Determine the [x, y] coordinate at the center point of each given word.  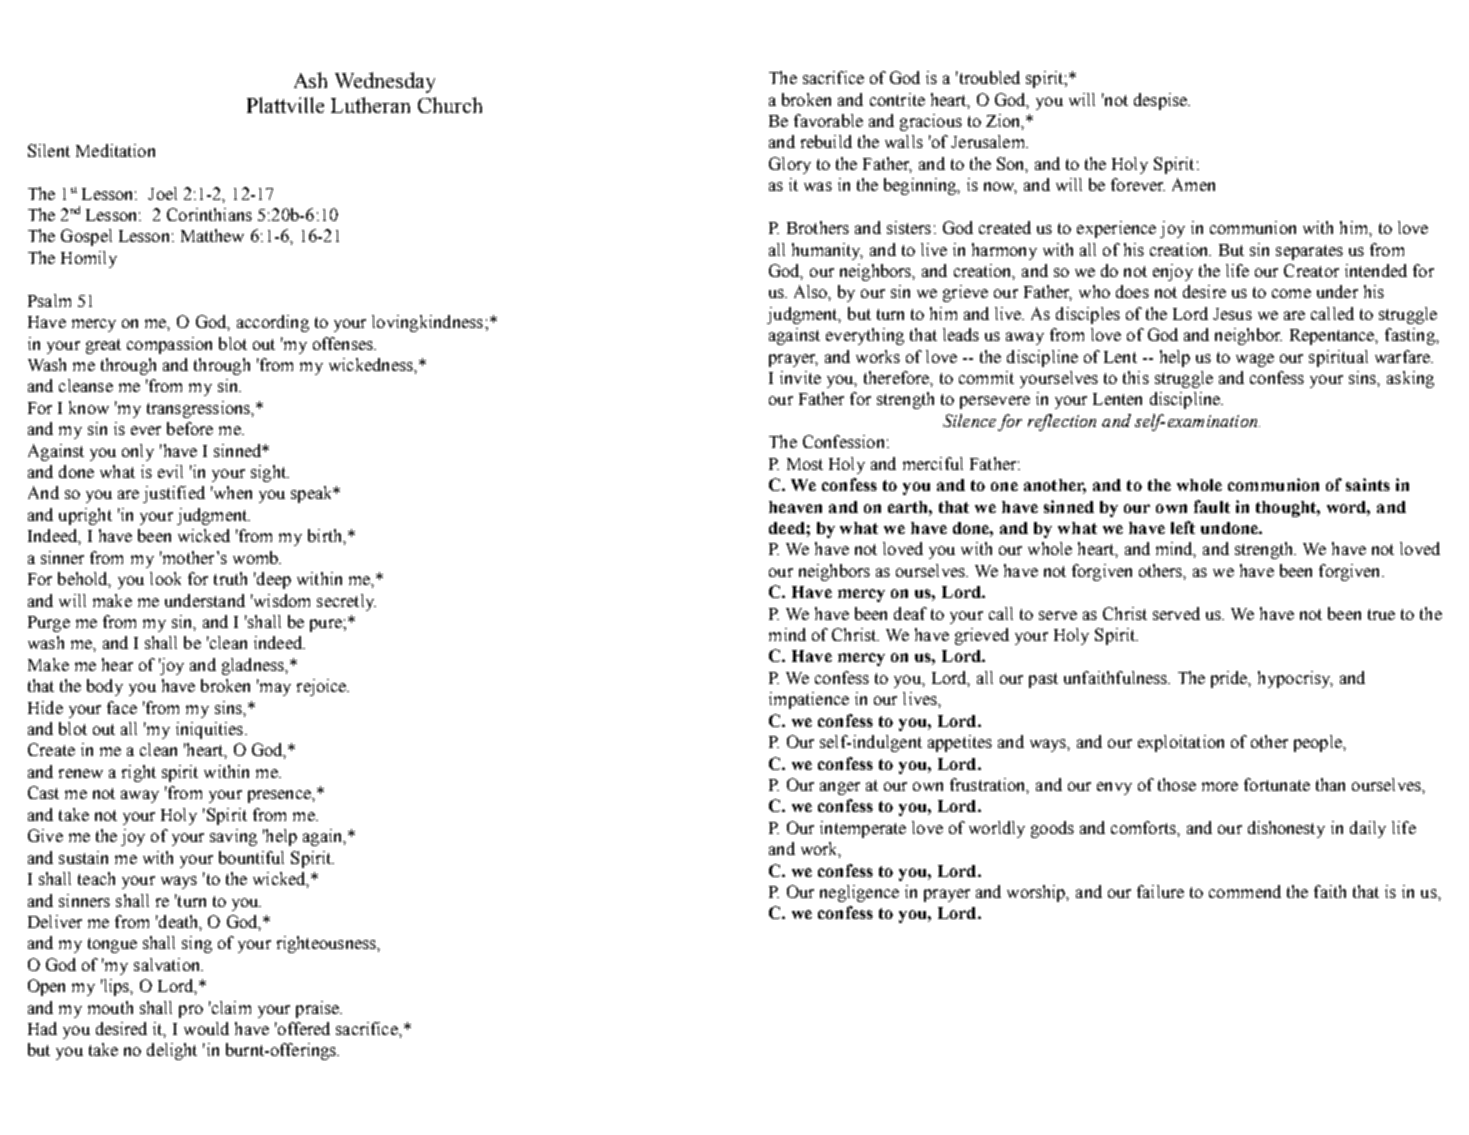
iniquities [211, 730]
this [1136, 377]
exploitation [1181, 743]
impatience [809, 700]
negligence [859, 893]
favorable [828, 120]
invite [800, 377]
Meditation [115, 150]
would [206, 1028]
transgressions [199, 409]
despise [1161, 101]
